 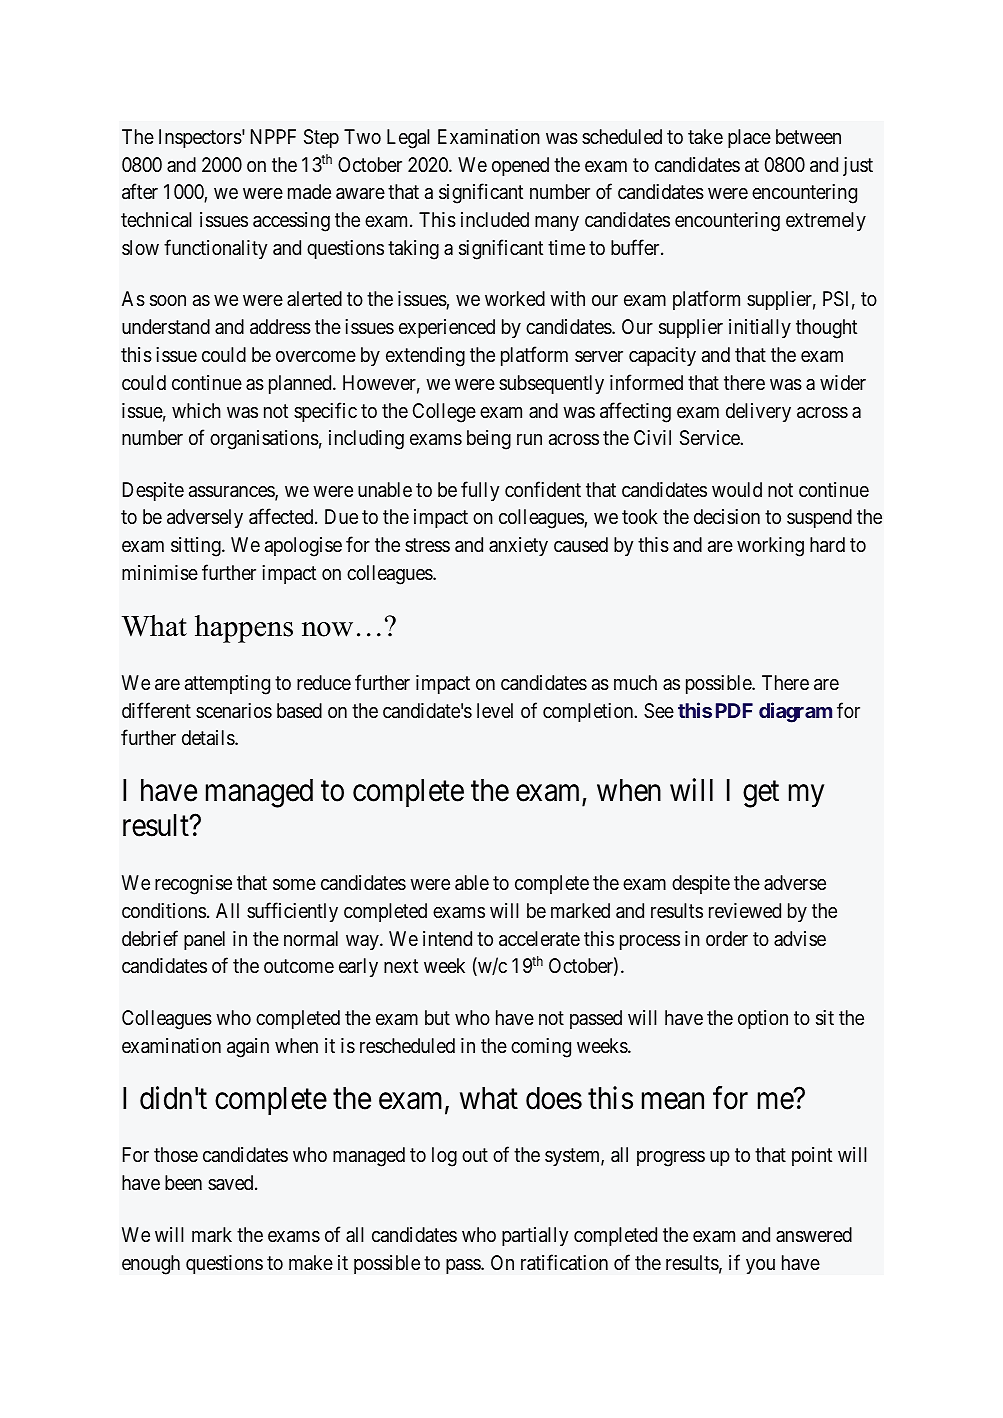 I want to click on level, so click(x=495, y=710).
